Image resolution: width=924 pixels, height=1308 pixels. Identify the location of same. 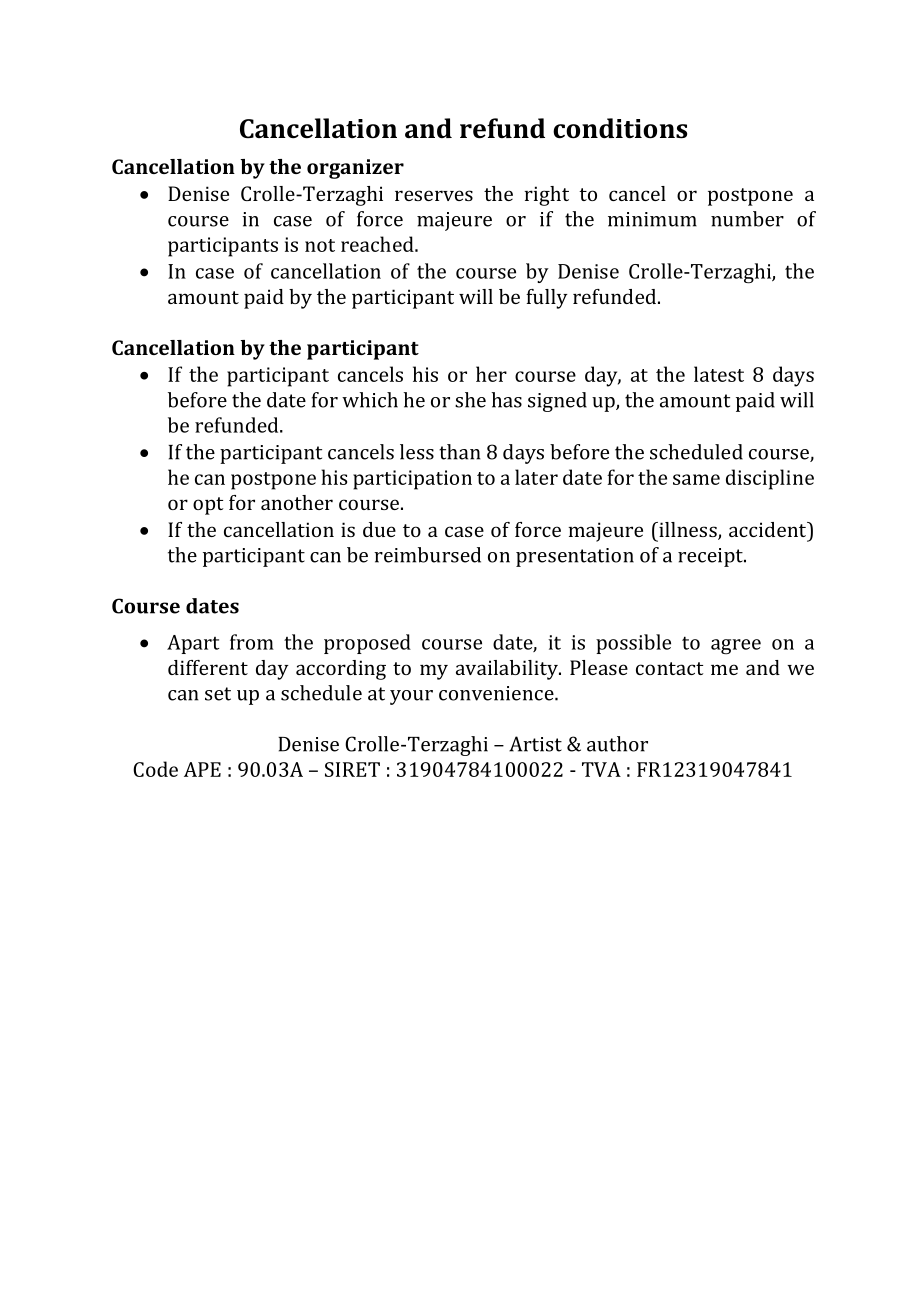
(696, 479).
